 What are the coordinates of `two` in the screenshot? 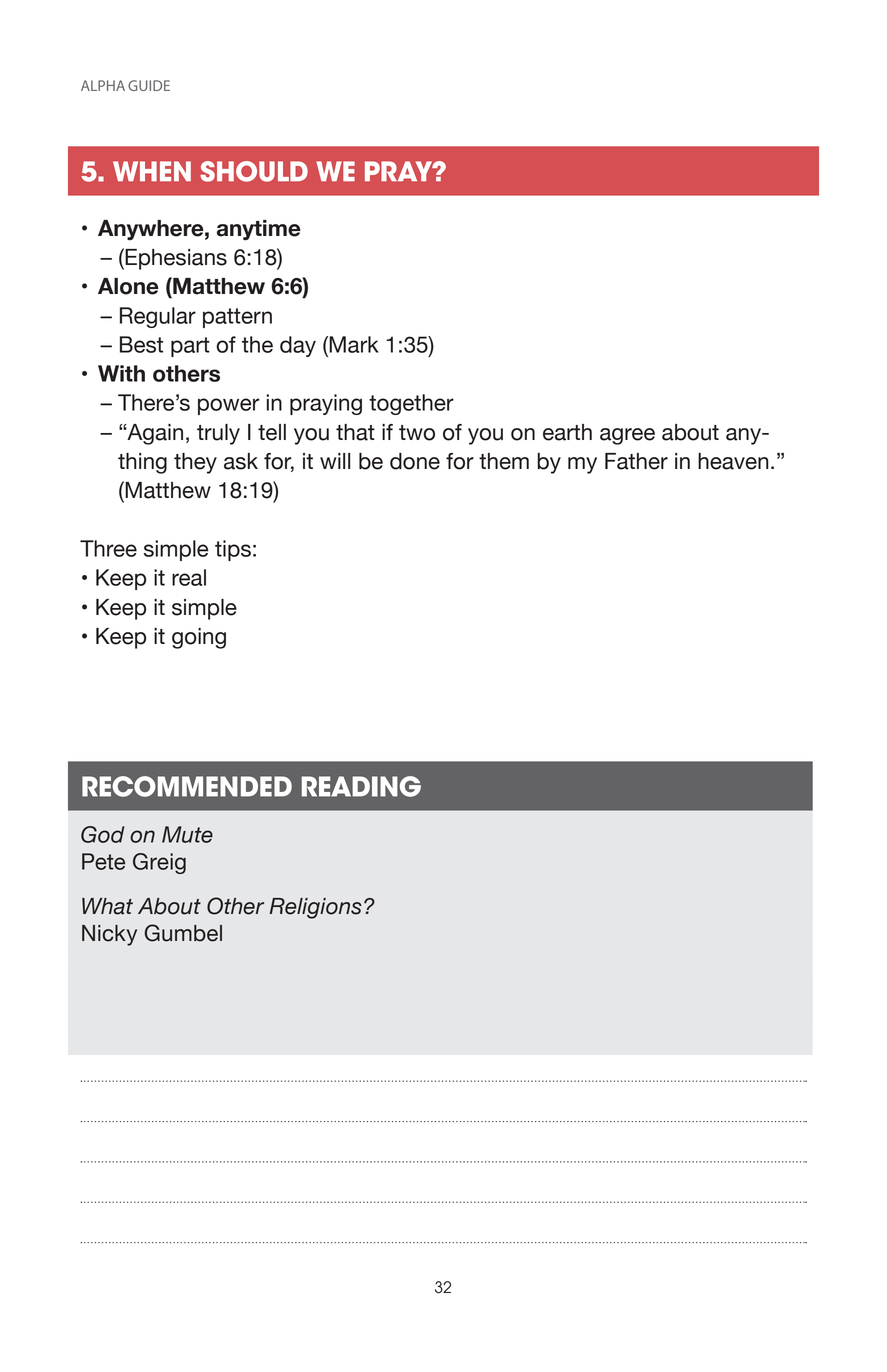 It's located at (417, 433).
